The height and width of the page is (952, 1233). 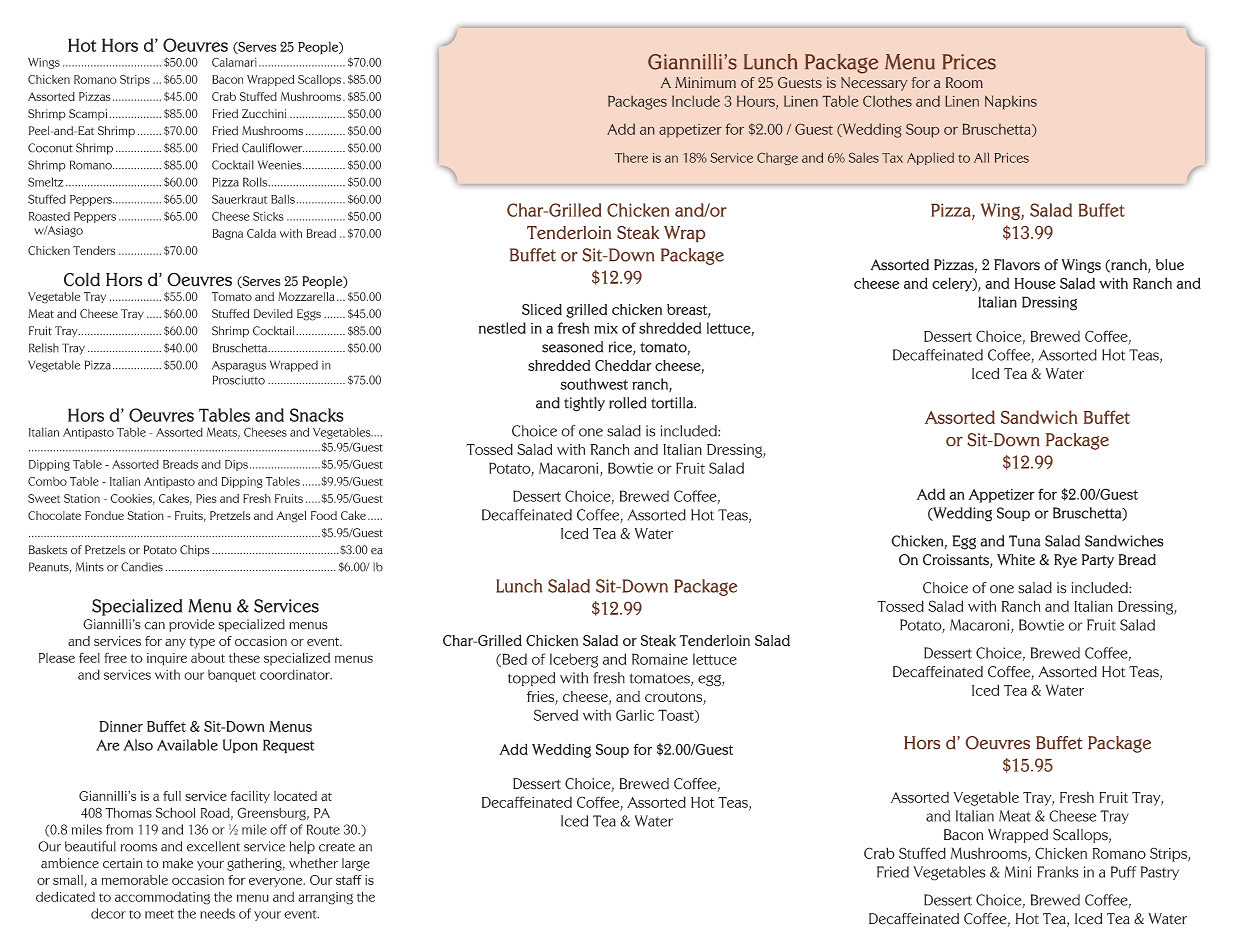 I want to click on Pies, so click(x=206, y=498).
